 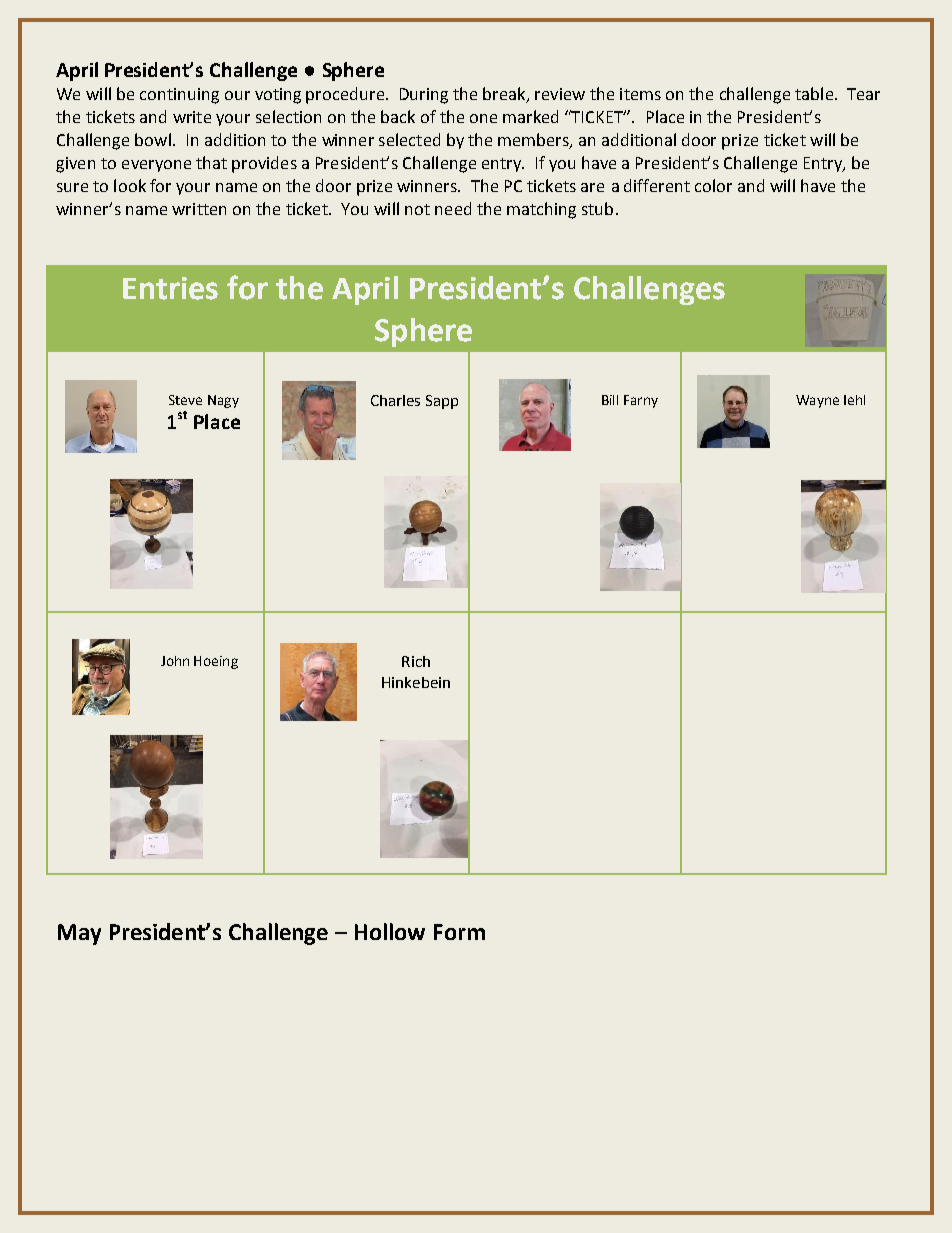 I want to click on Sapp, so click(x=442, y=402).
